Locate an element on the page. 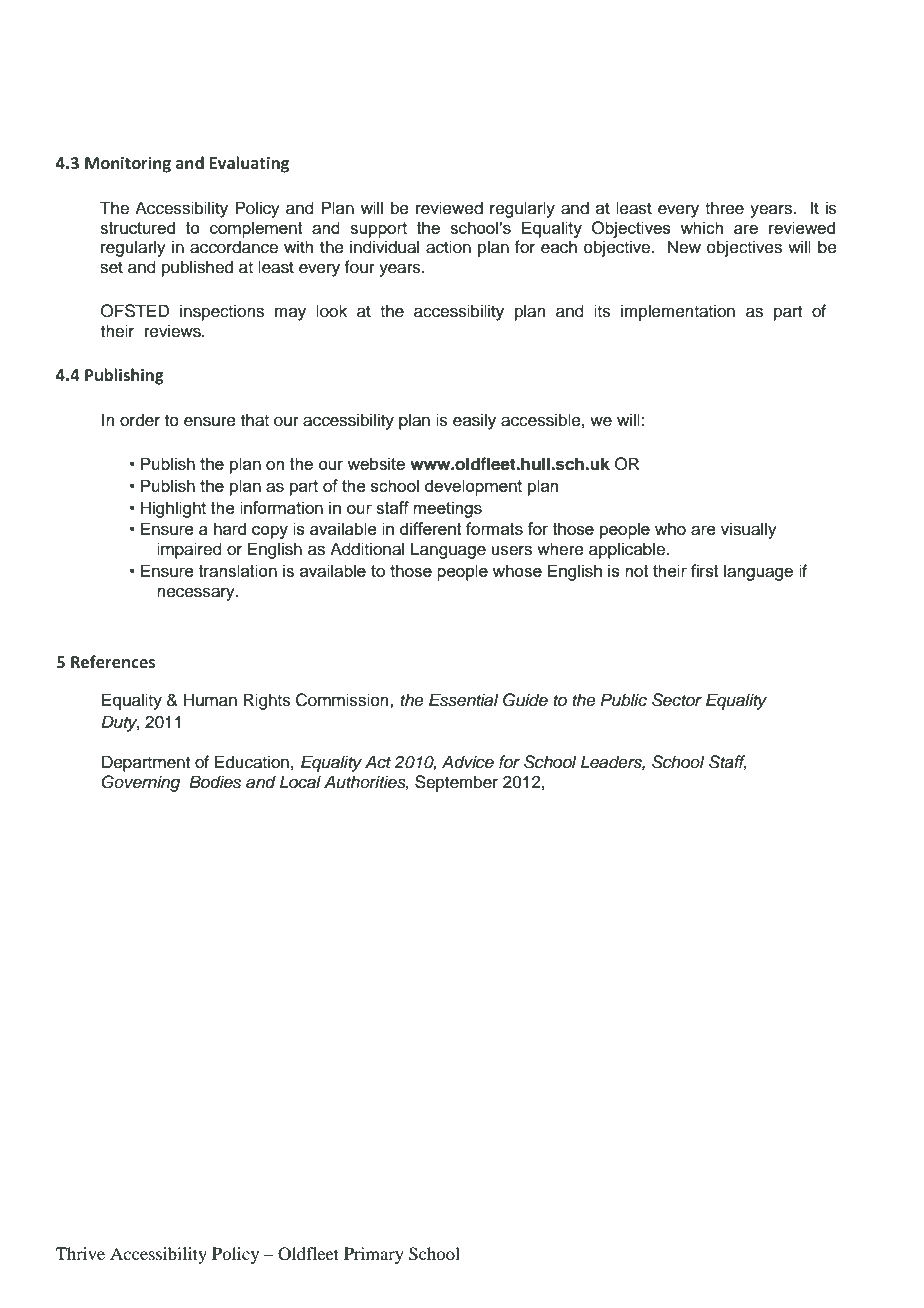 Image resolution: width=924 pixels, height=1308 pixels. Sector is located at coordinates (677, 700).
